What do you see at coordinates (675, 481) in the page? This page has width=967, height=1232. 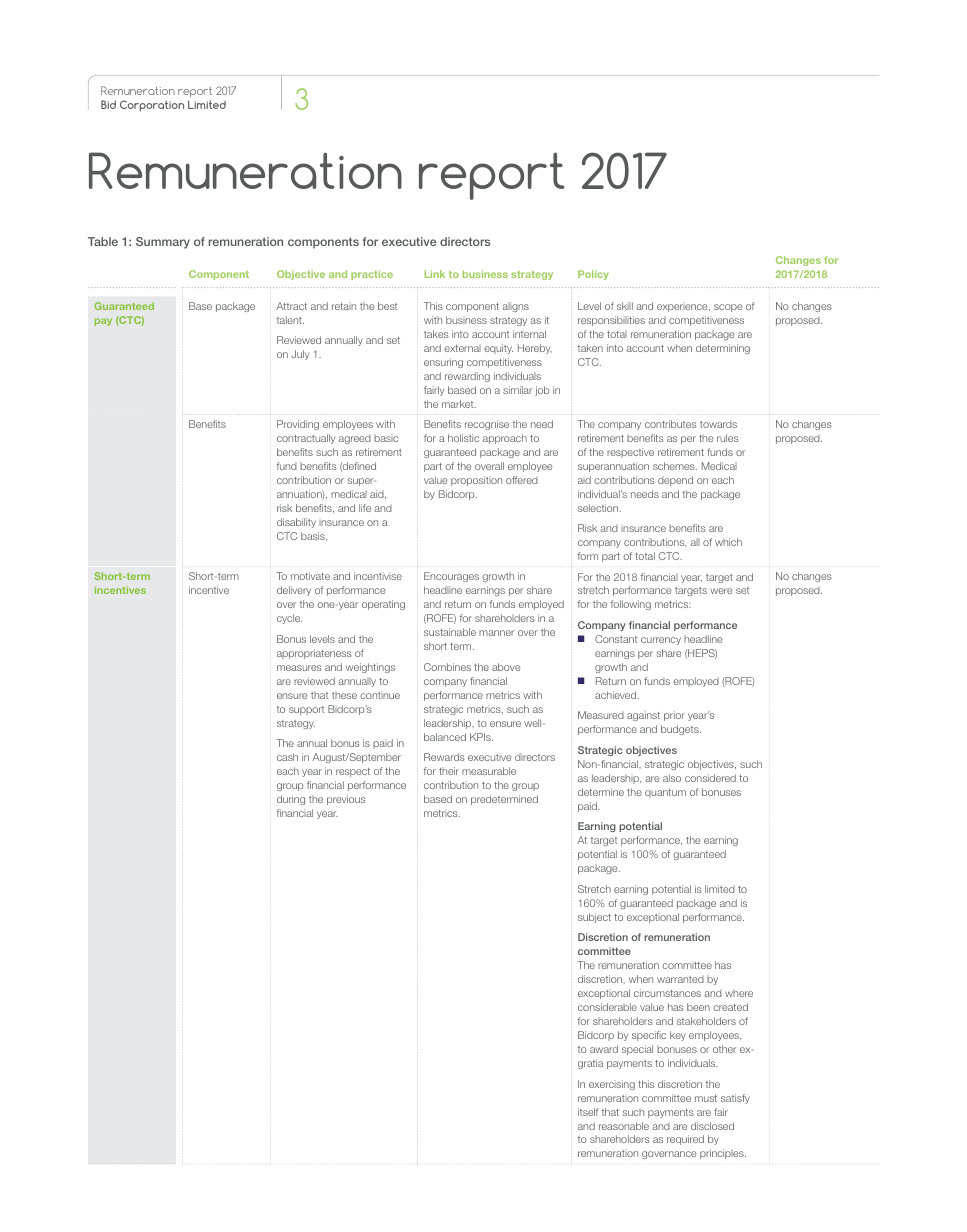 I see `depend` at bounding box center [675, 481].
